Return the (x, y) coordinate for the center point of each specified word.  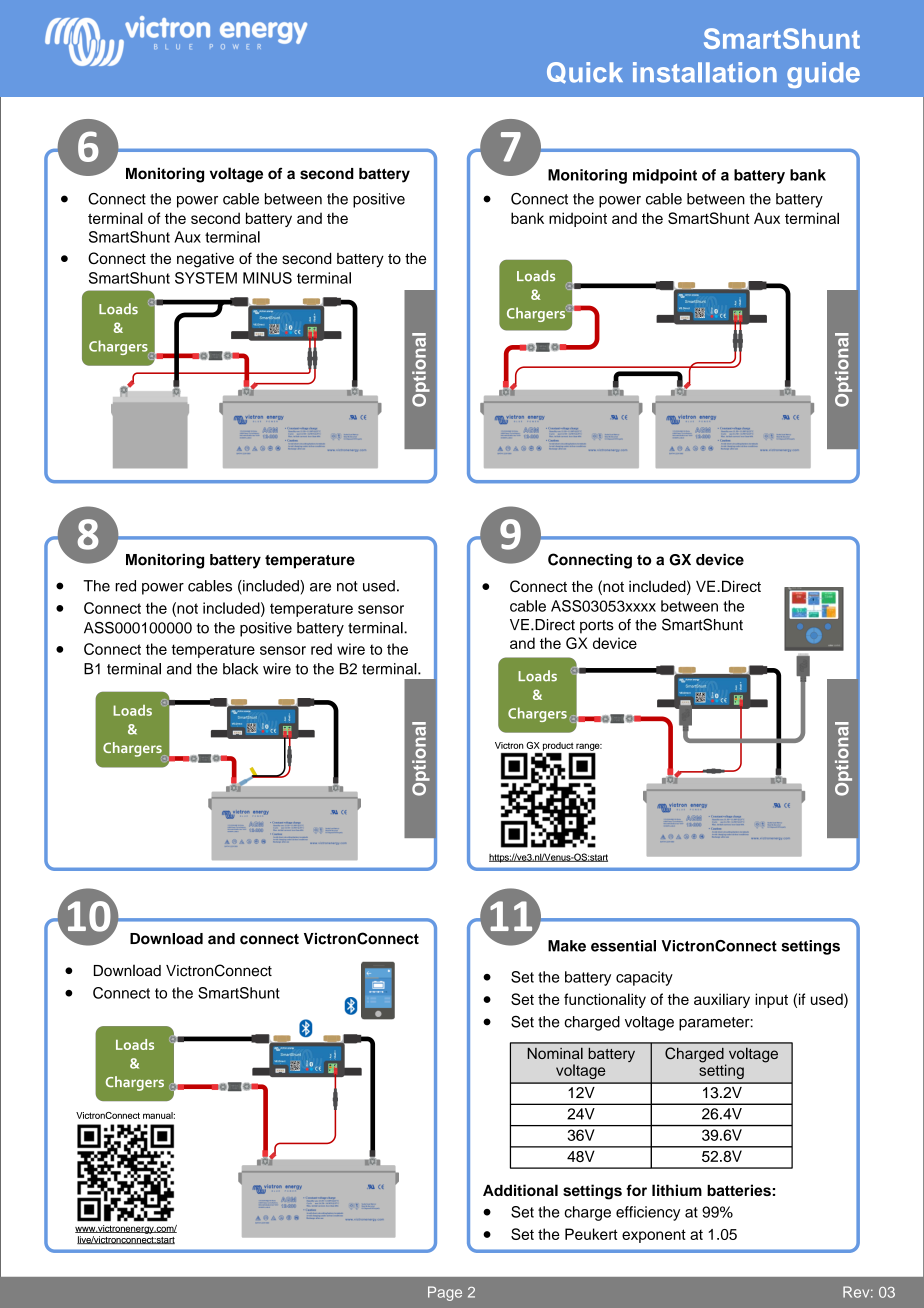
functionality (605, 1000)
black (240, 669)
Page (445, 1293)
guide (823, 75)
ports (597, 627)
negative (205, 260)
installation (705, 72)
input (771, 1000)
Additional (520, 1190)
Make (567, 946)
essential (623, 946)
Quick (585, 73)
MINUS (267, 278)
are (320, 587)
